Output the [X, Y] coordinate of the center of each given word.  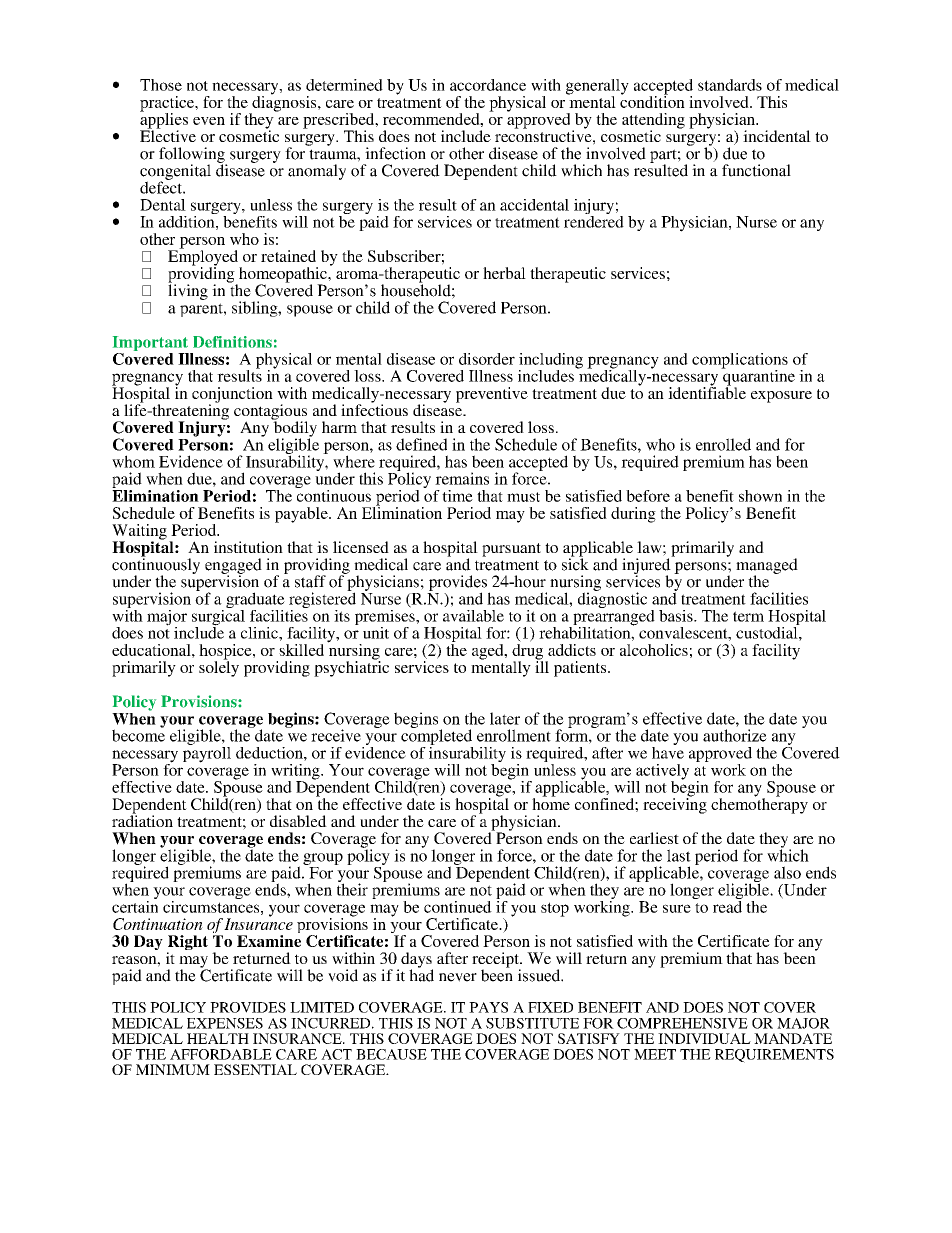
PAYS [488, 1007]
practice [168, 105]
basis [677, 616]
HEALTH [218, 1038]
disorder [487, 359]
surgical [218, 617]
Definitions [232, 342]
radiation [142, 820]
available [473, 616]
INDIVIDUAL [704, 1038]
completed [436, 736]
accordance [488, 85]
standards [730, 85]
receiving [675, 805]
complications [740, 362]
